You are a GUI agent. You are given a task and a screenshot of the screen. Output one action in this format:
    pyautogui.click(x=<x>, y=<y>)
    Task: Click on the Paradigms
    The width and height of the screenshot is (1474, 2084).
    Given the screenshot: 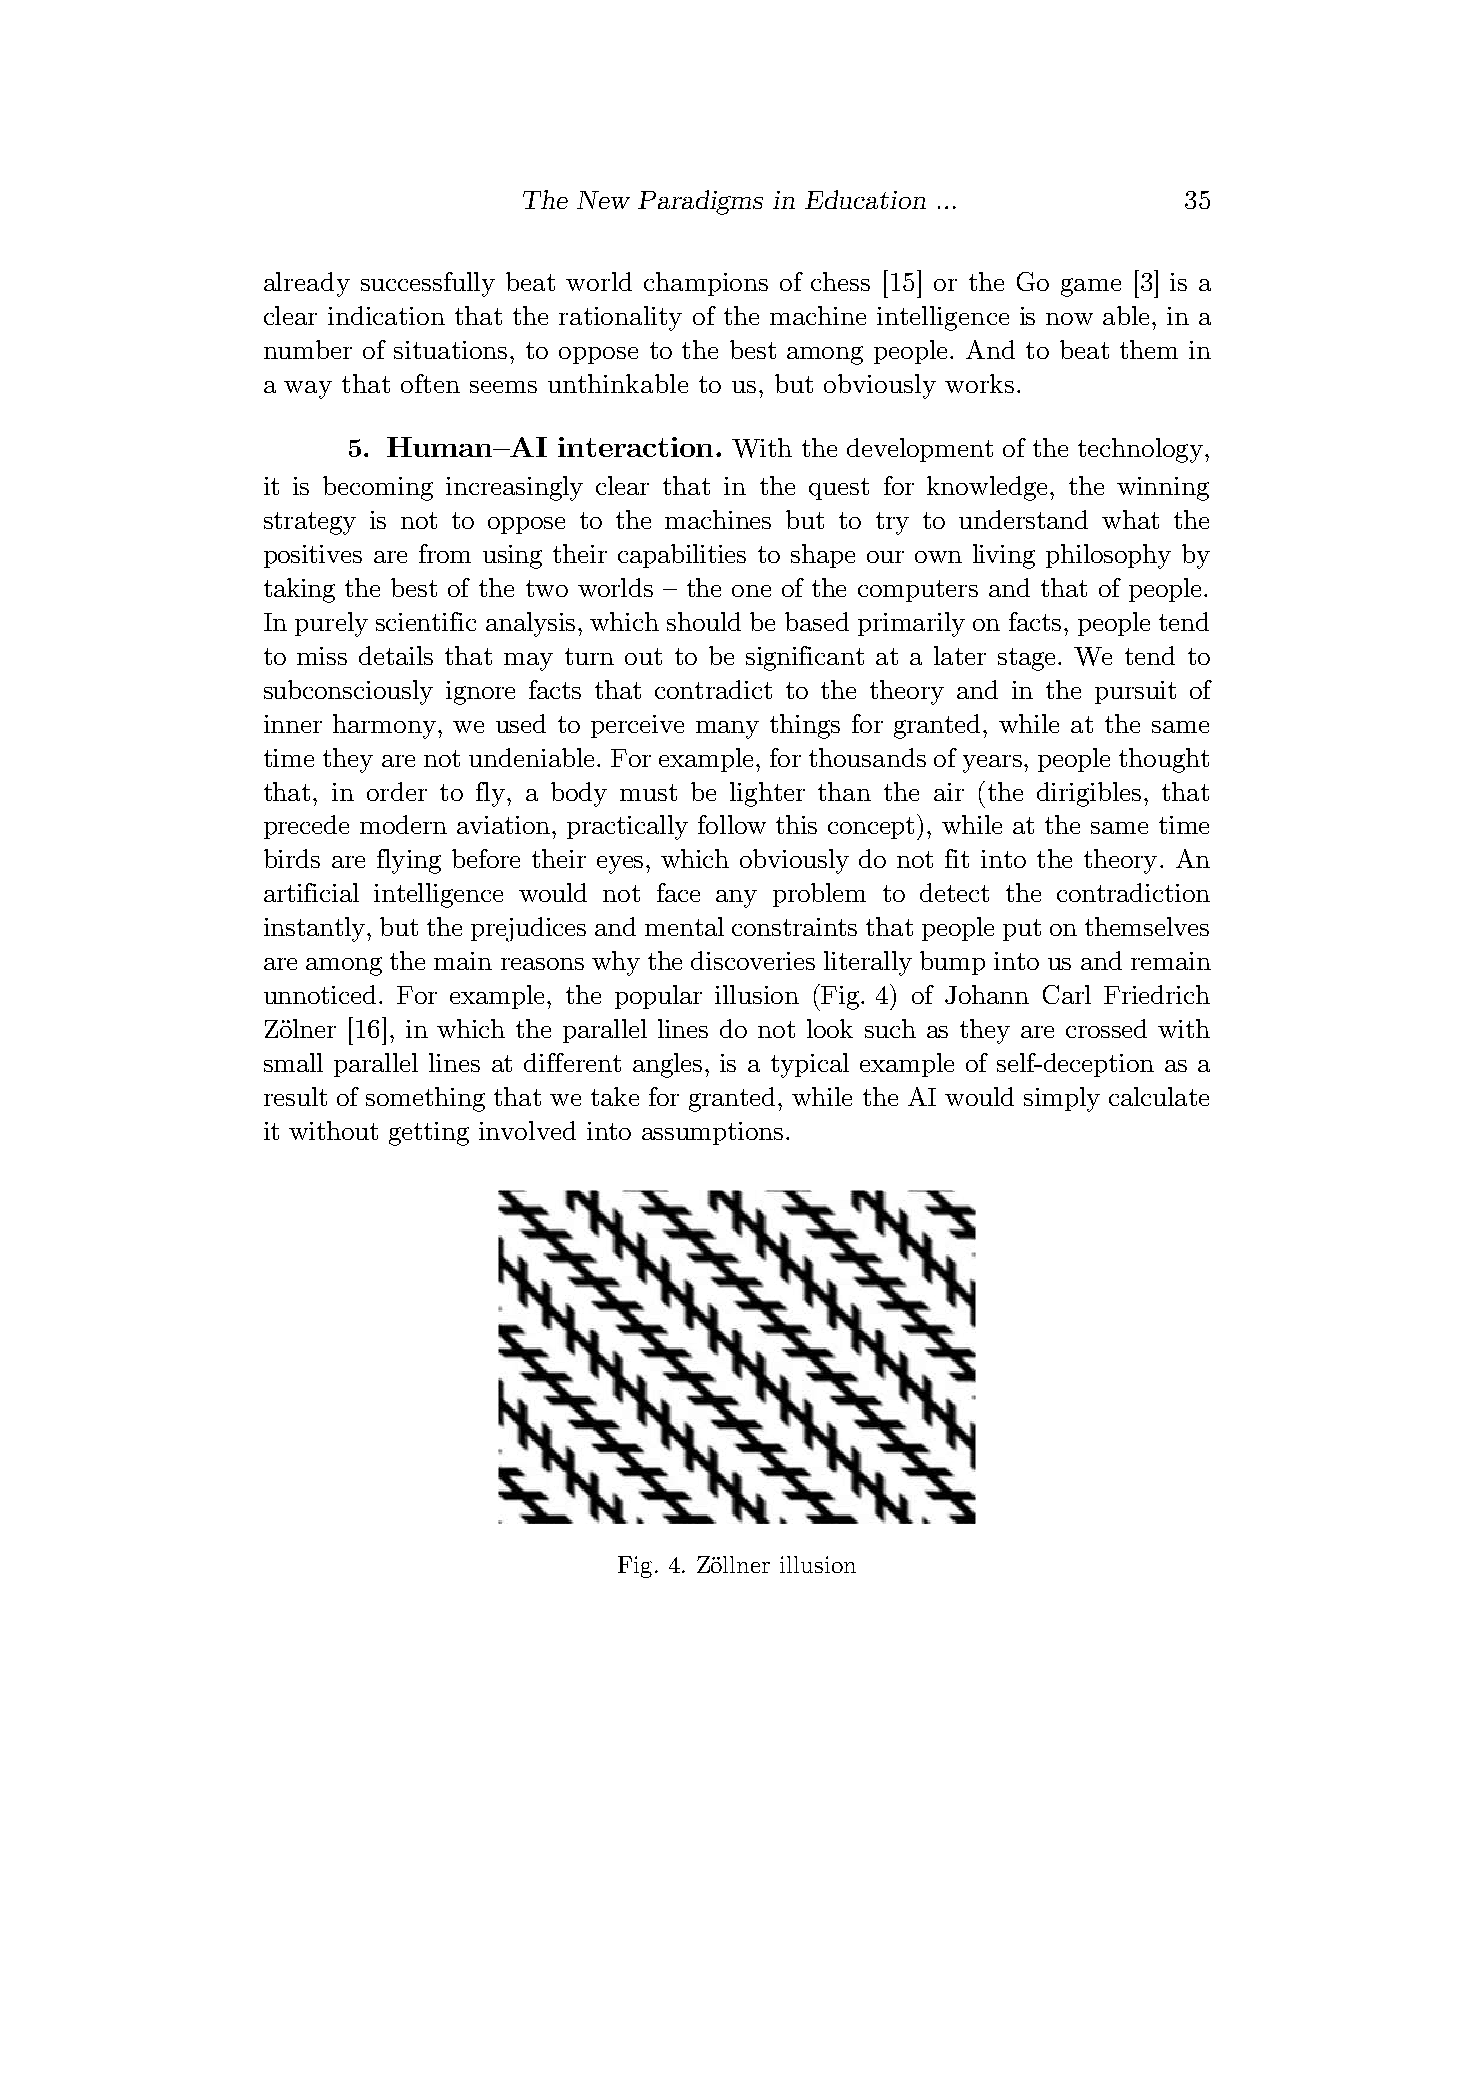 What is the action you would take?
    pyautogui.click(x=700, y=202)
